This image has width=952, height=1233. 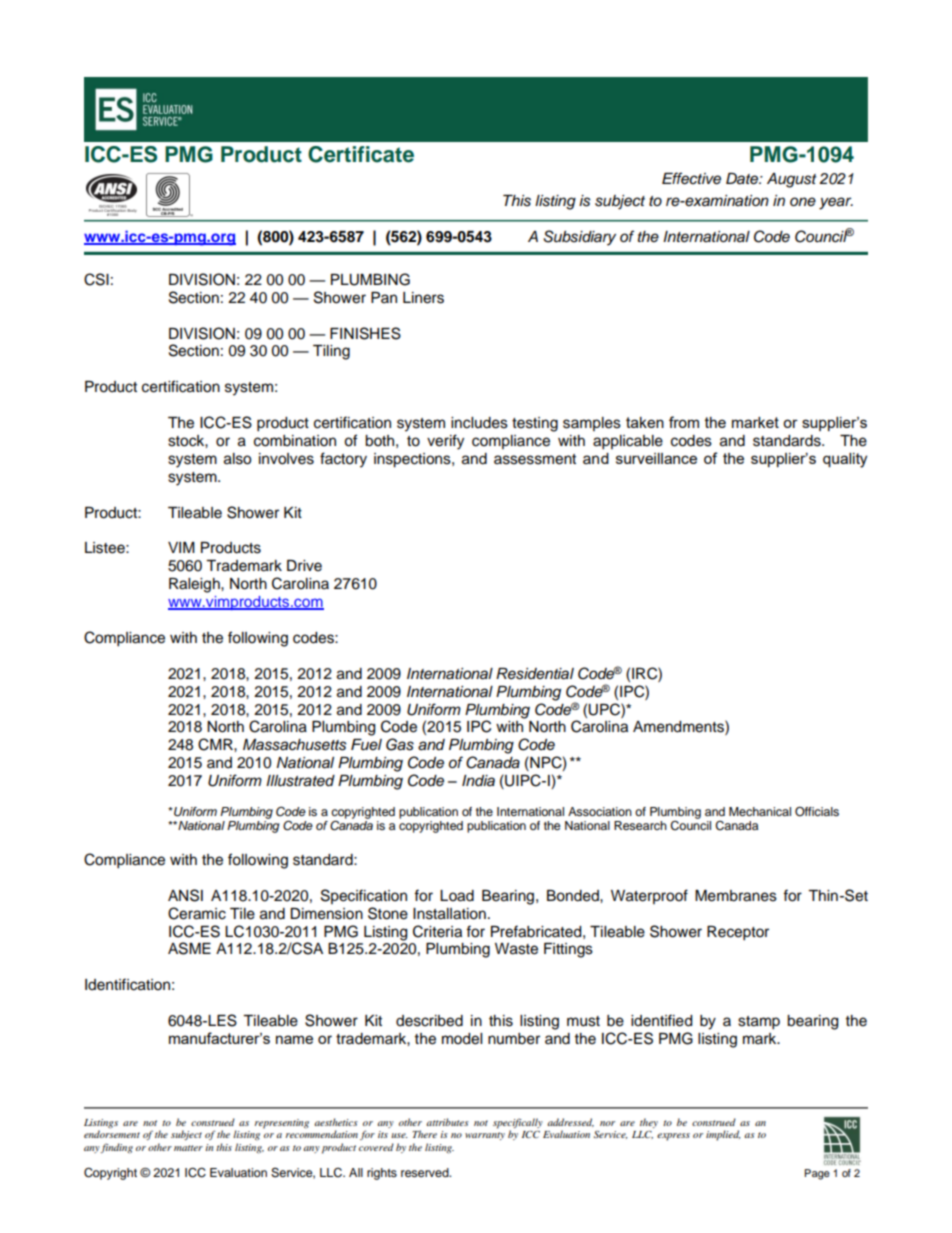 What do you see at coordinates (96, 279) in the image?
I see `CSI` at bounding box center [96, 279].
